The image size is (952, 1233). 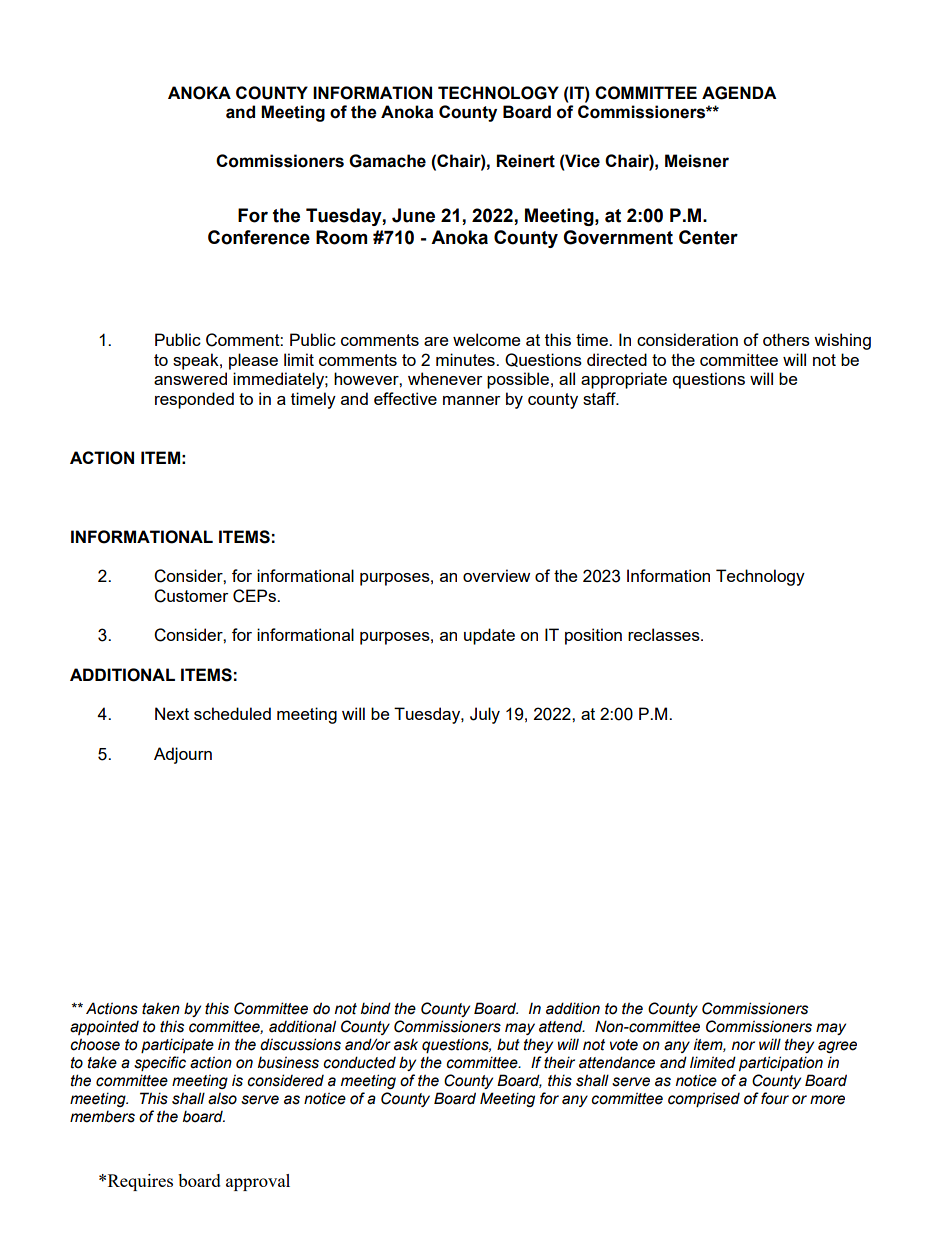 I want to click on but, so click(x=508, y=1044).
